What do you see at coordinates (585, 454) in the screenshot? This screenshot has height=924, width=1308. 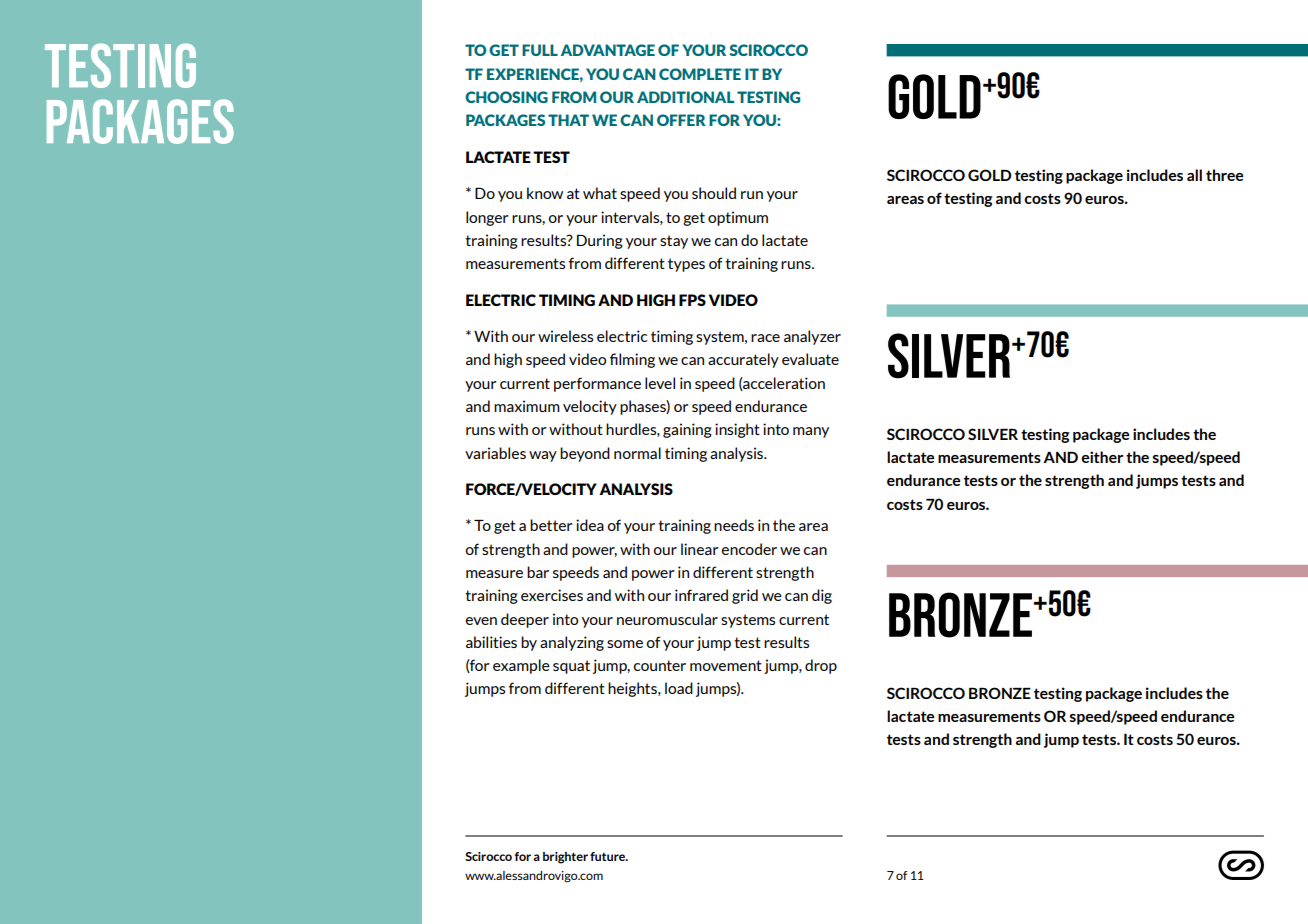 I see `beyond` at bounding box center [585, 454].
